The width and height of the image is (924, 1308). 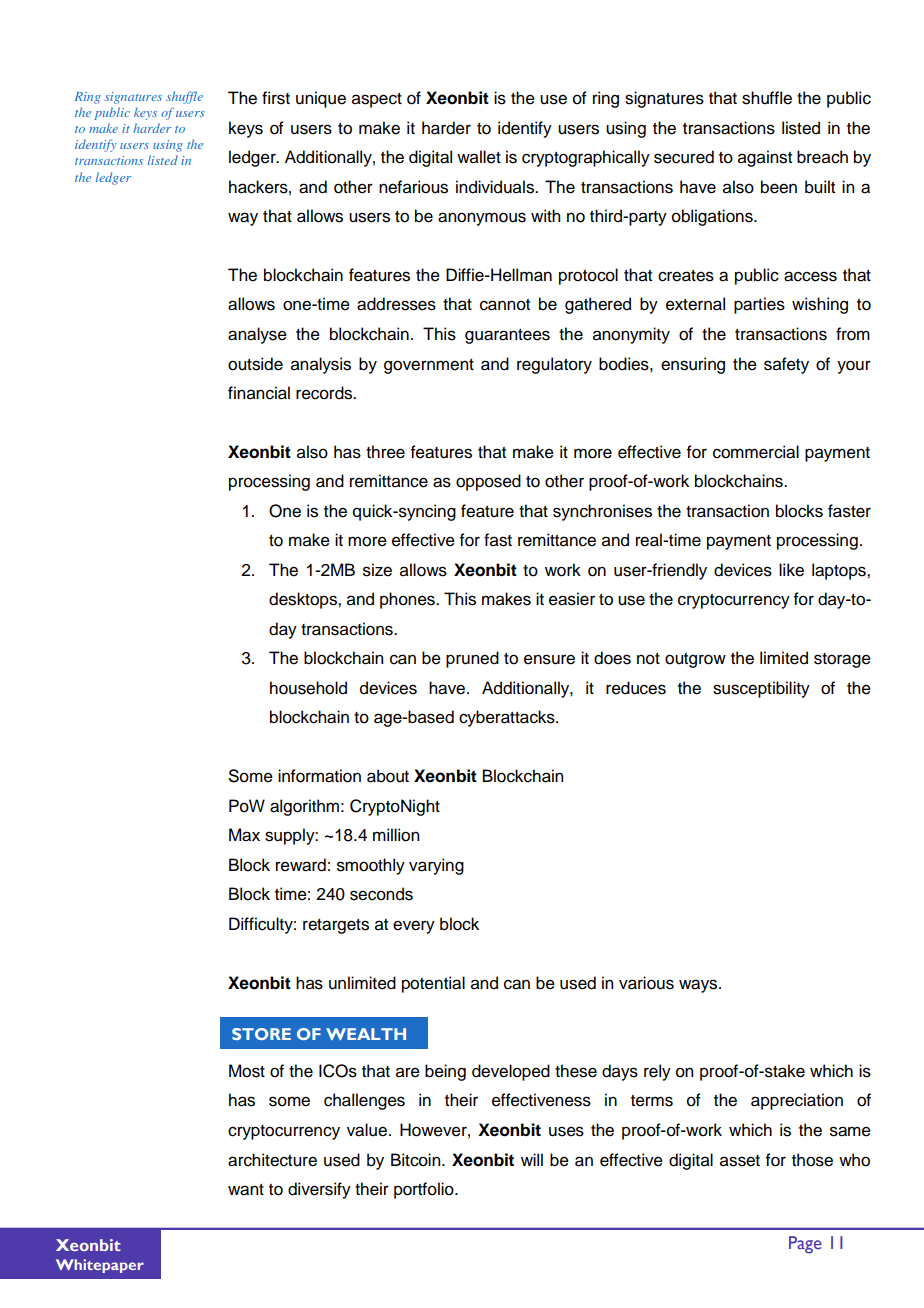 What do you see at coordinates (479, 157) in the image?
I see `wallet` at bounding box center [479, 157].
